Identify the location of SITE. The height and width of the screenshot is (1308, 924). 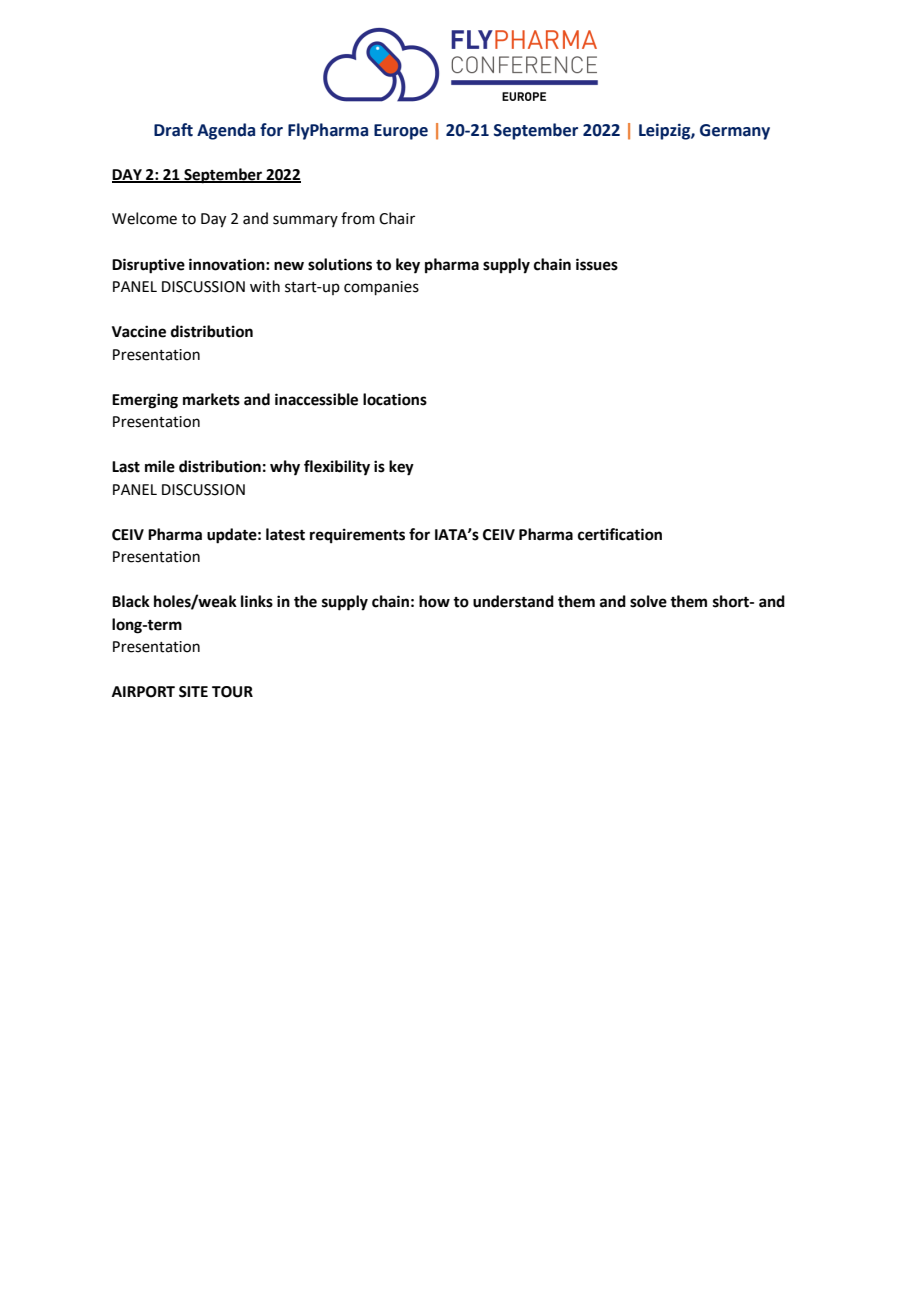
(193, 692).
